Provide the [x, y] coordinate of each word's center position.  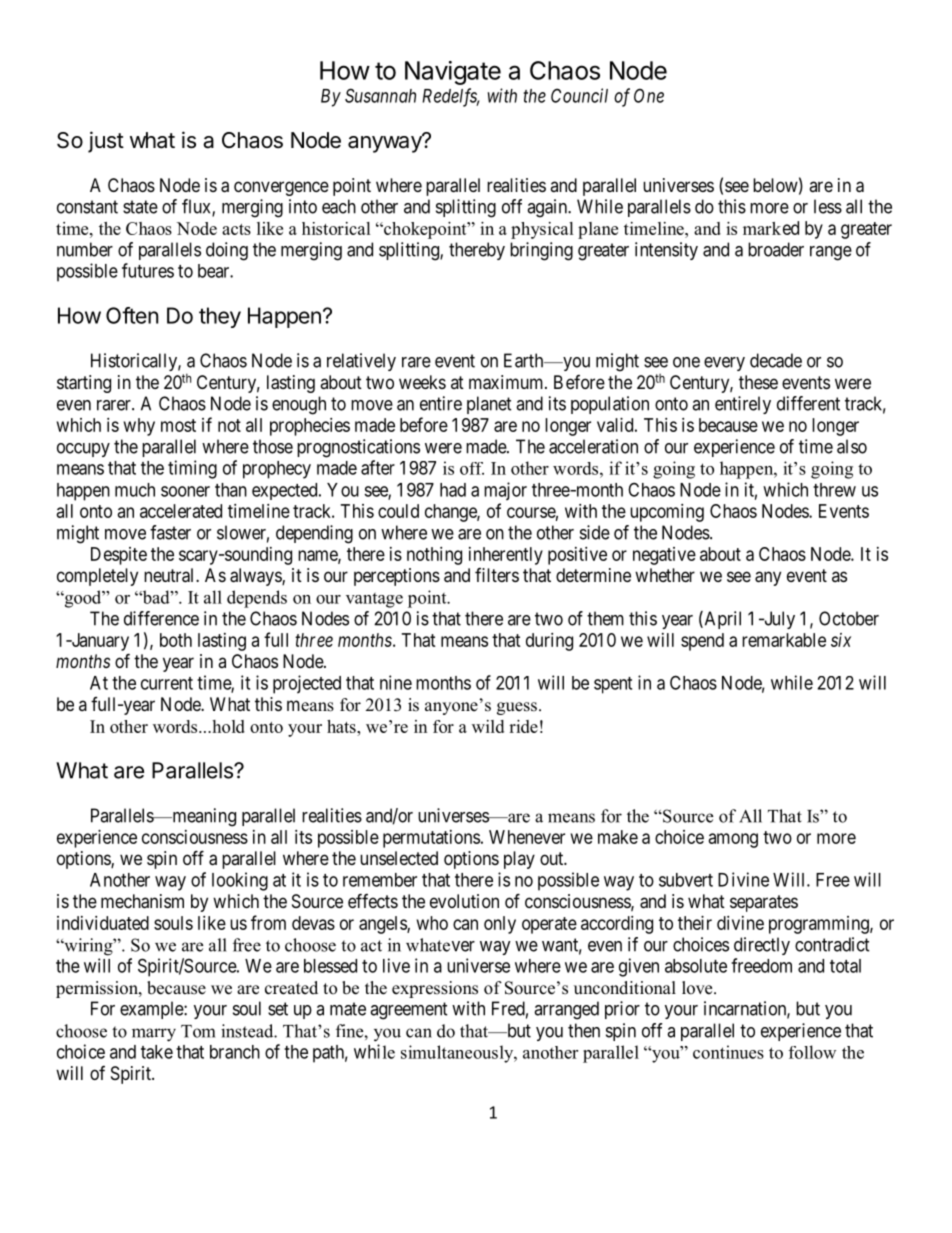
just [106, 142]
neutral [170, 575]
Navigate [453, 73]
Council [579, 95]
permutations [431, 839]
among [733, 840]
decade [776, 360]
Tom [198, 1031]
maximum [507, 382]
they [220, 317]
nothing [434, 556]
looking [240, 881]
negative [664, 556]
